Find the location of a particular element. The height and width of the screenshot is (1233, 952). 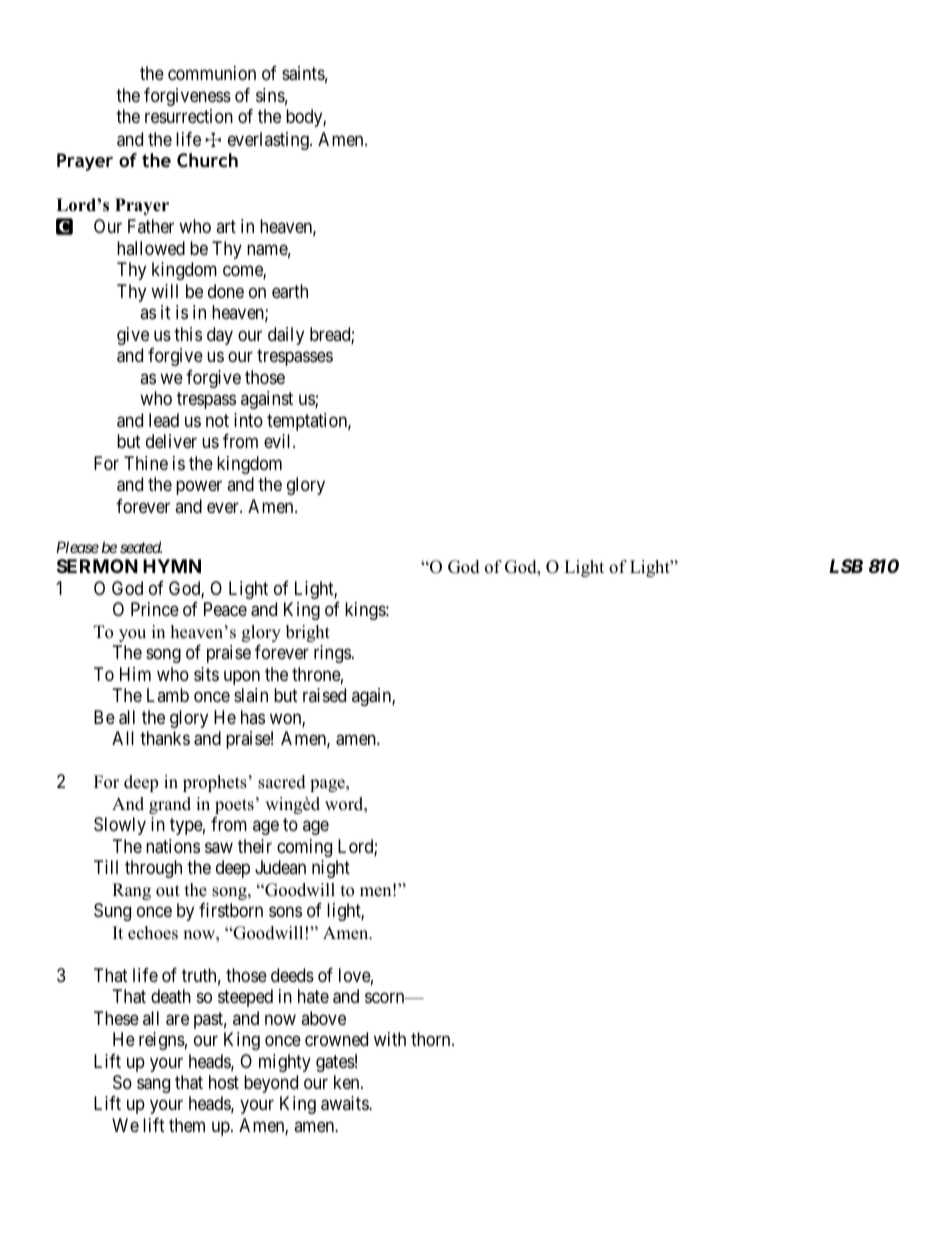

LSB is located at coordinates (846, 566).
